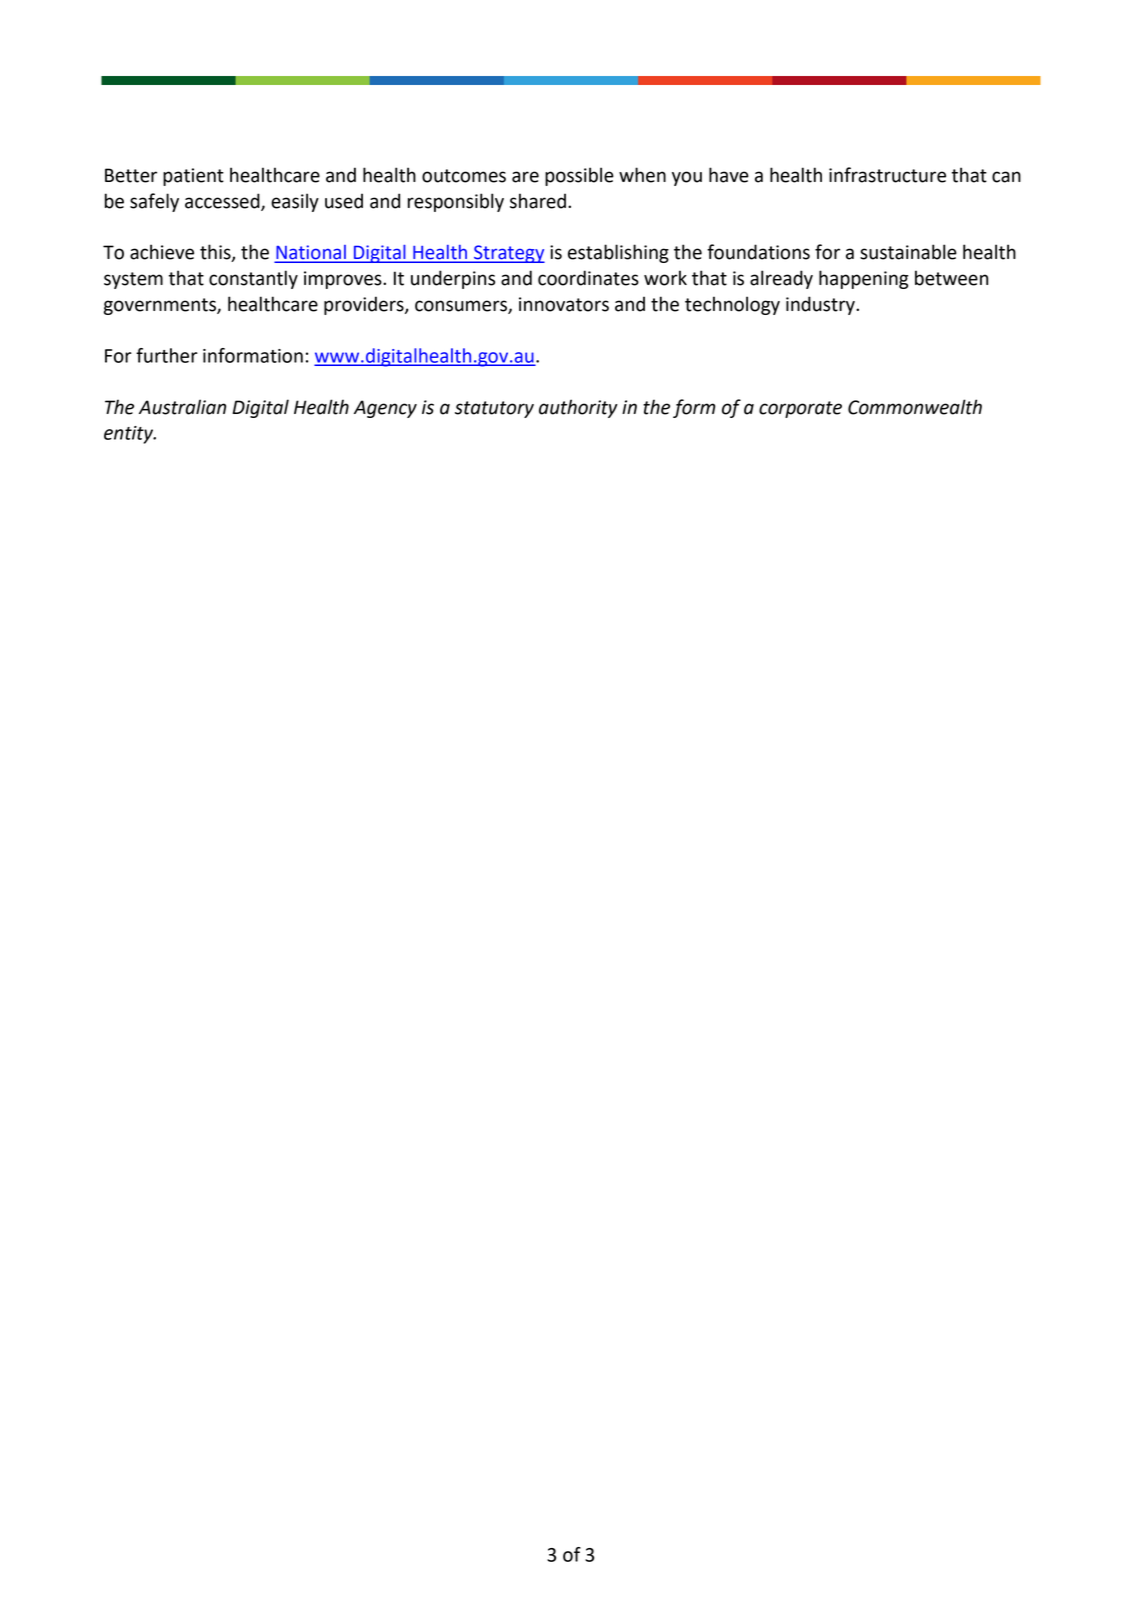 The image size is (1142, 1616). I want to click on patient, so click(193, 177).
